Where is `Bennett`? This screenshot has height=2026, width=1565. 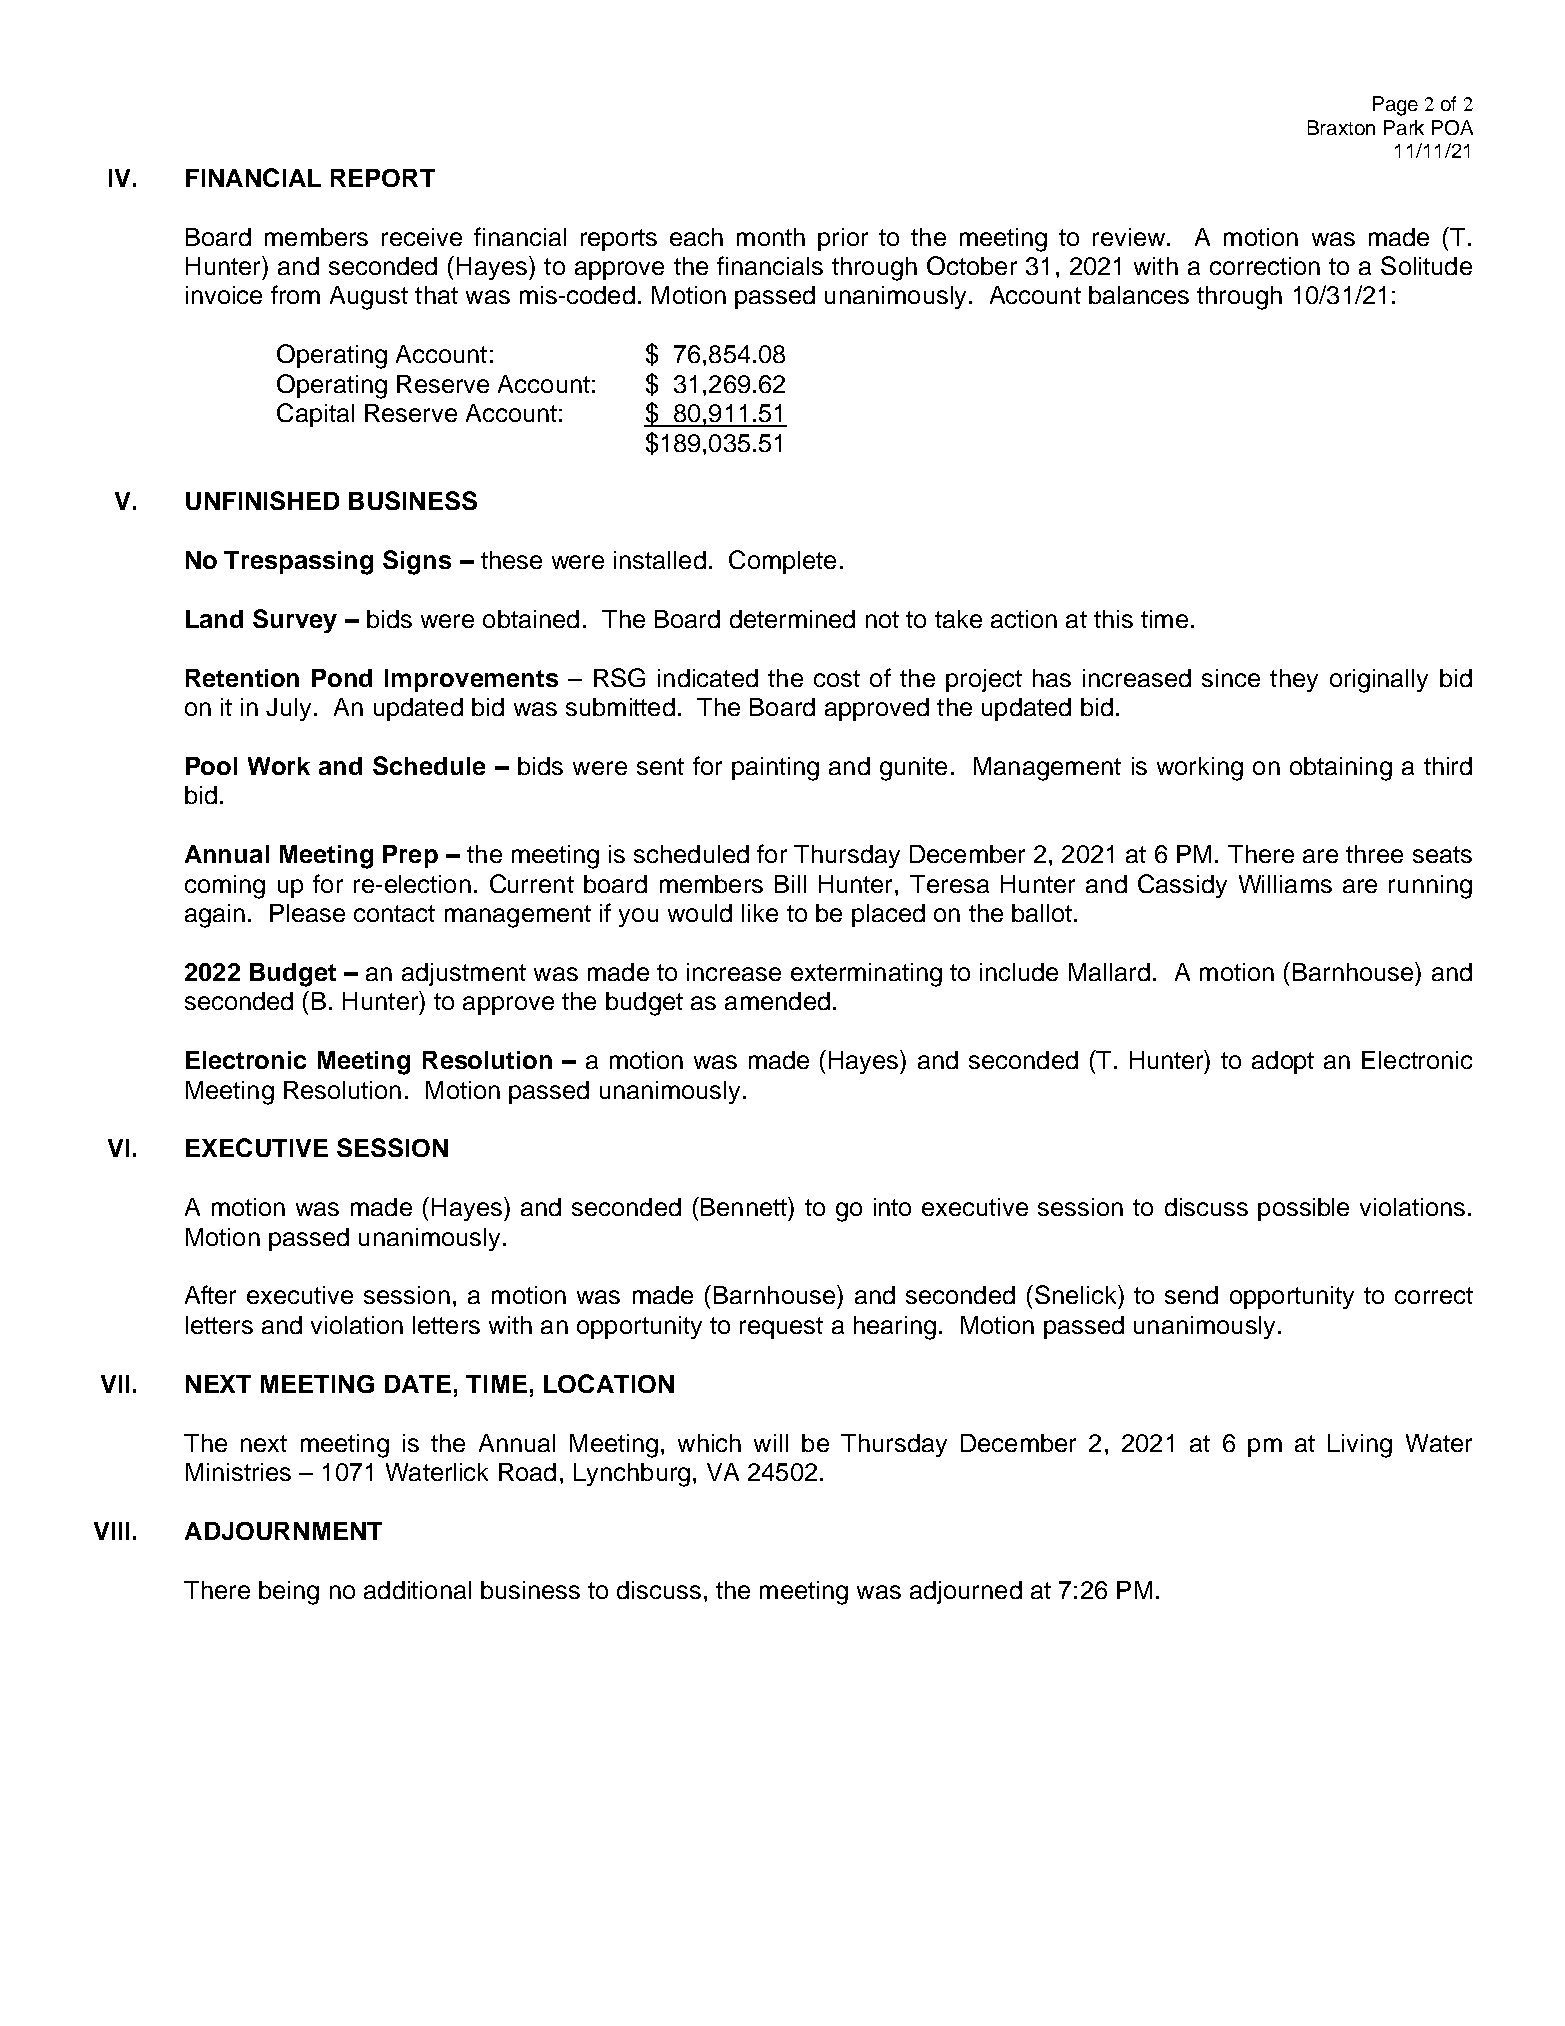
Bennett is located at coordinates (745, 1206).
